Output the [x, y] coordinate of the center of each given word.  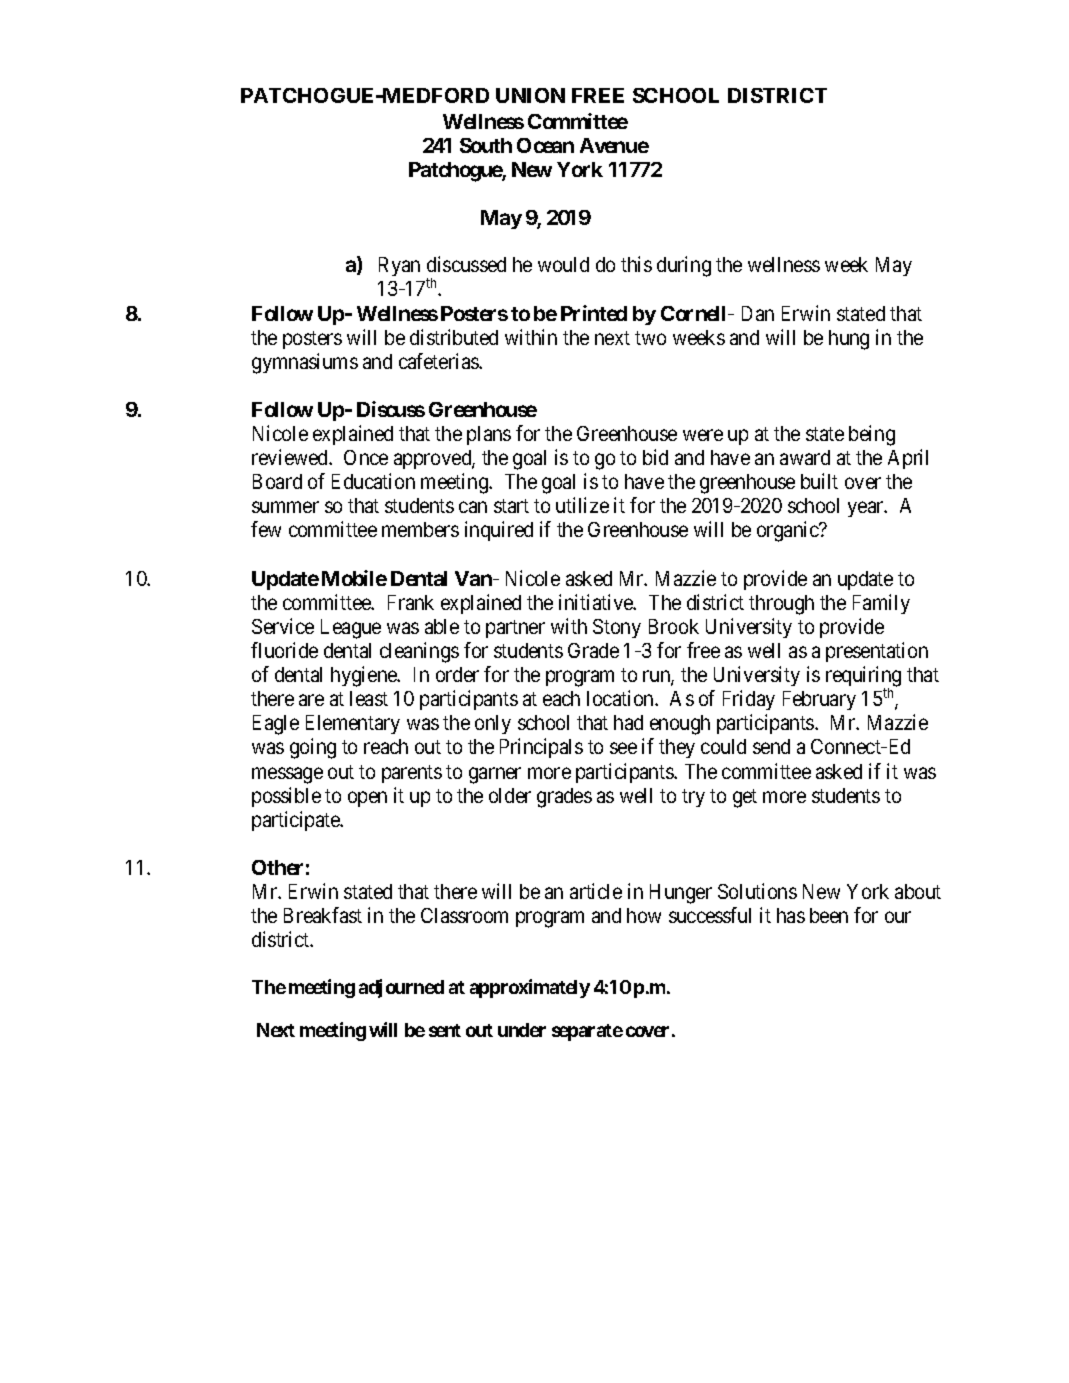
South [486, 145]
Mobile [354, 578]
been [829, 915]
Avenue [614, 145]
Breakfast [323, 915]
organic [789, 531]
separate [587, 1032]
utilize [582, 505]
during [684, 266]
